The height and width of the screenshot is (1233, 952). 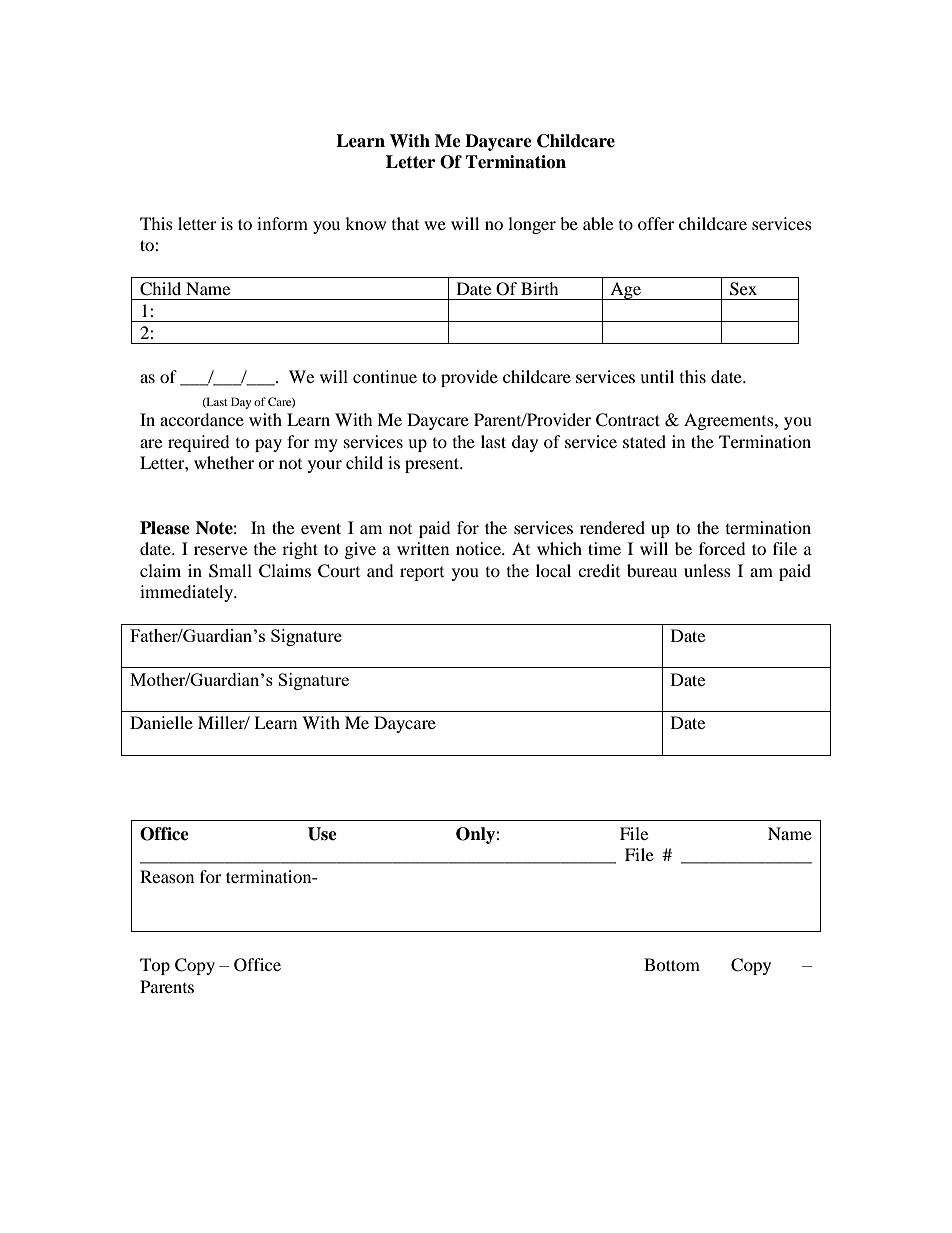 I want to click on inform, so click(x=282, y=223).
